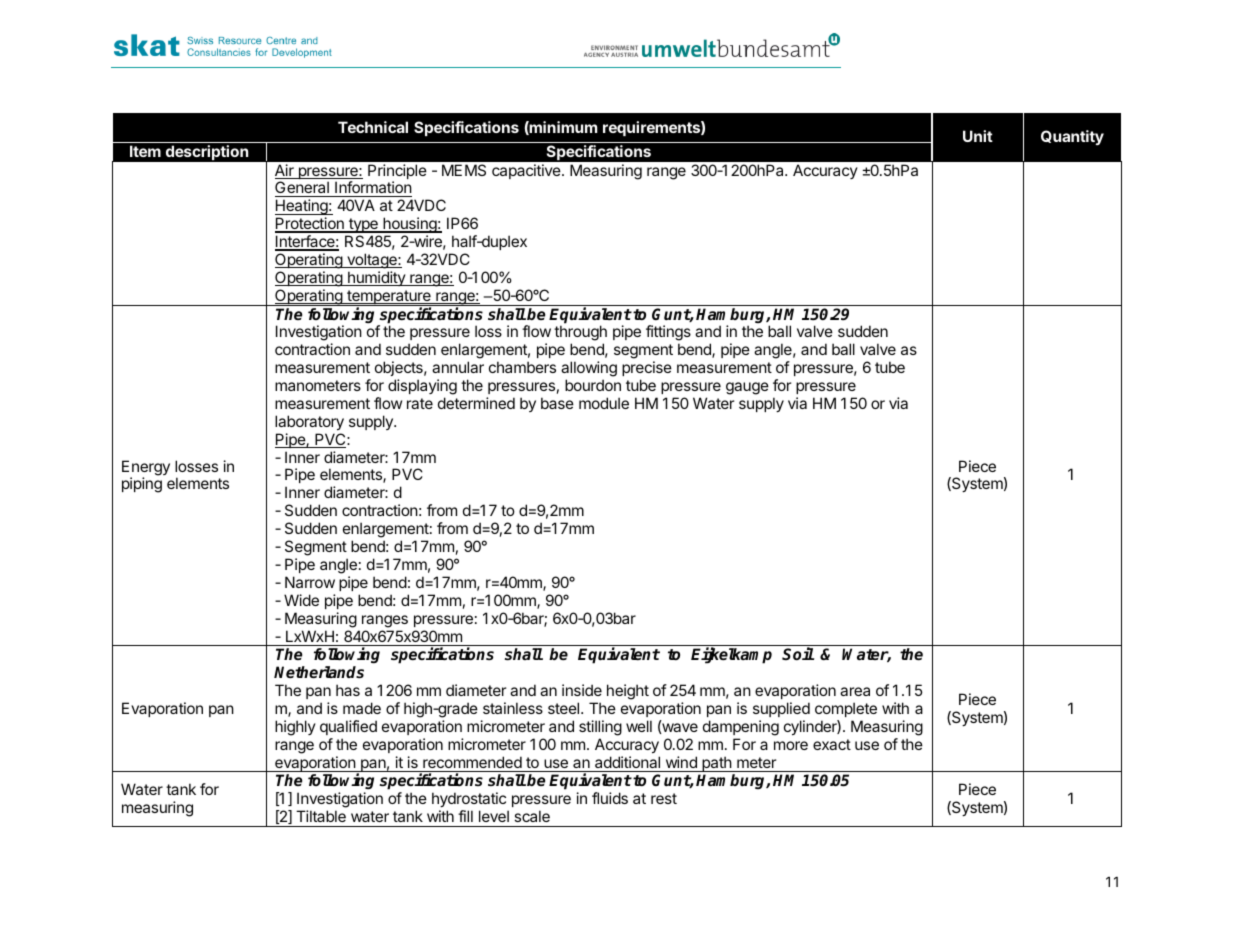 The height and width of the screenshot is (952, 1233). What do you see at coordinates (604, 403) in the screenshot?
I see `module` at bounding box center [604, 403].
